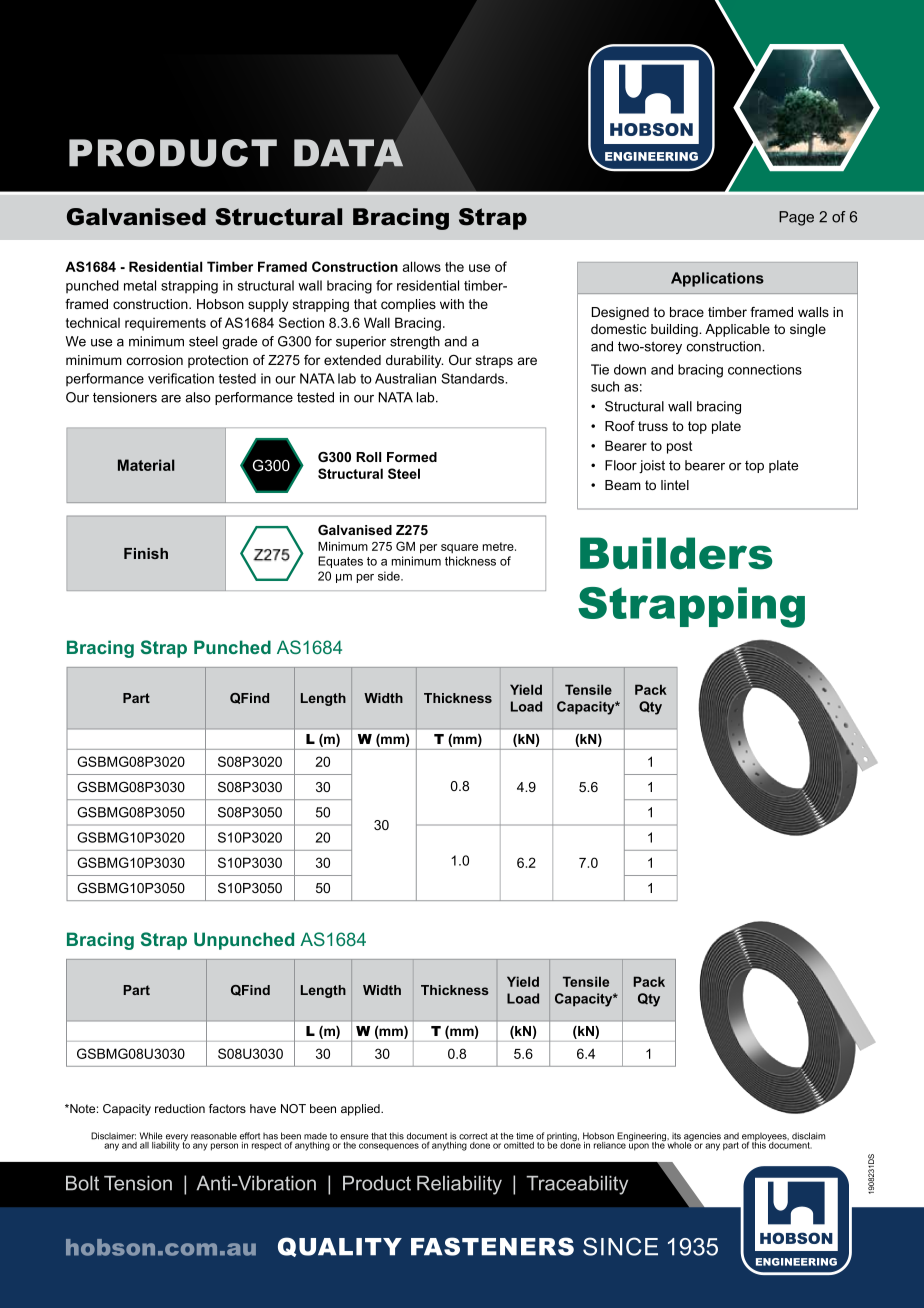 The image size is (924, 1308). What do you see at coordinates (676, 553) in the screenshot?
I see `Builders` at bounding box center [676, 553].
